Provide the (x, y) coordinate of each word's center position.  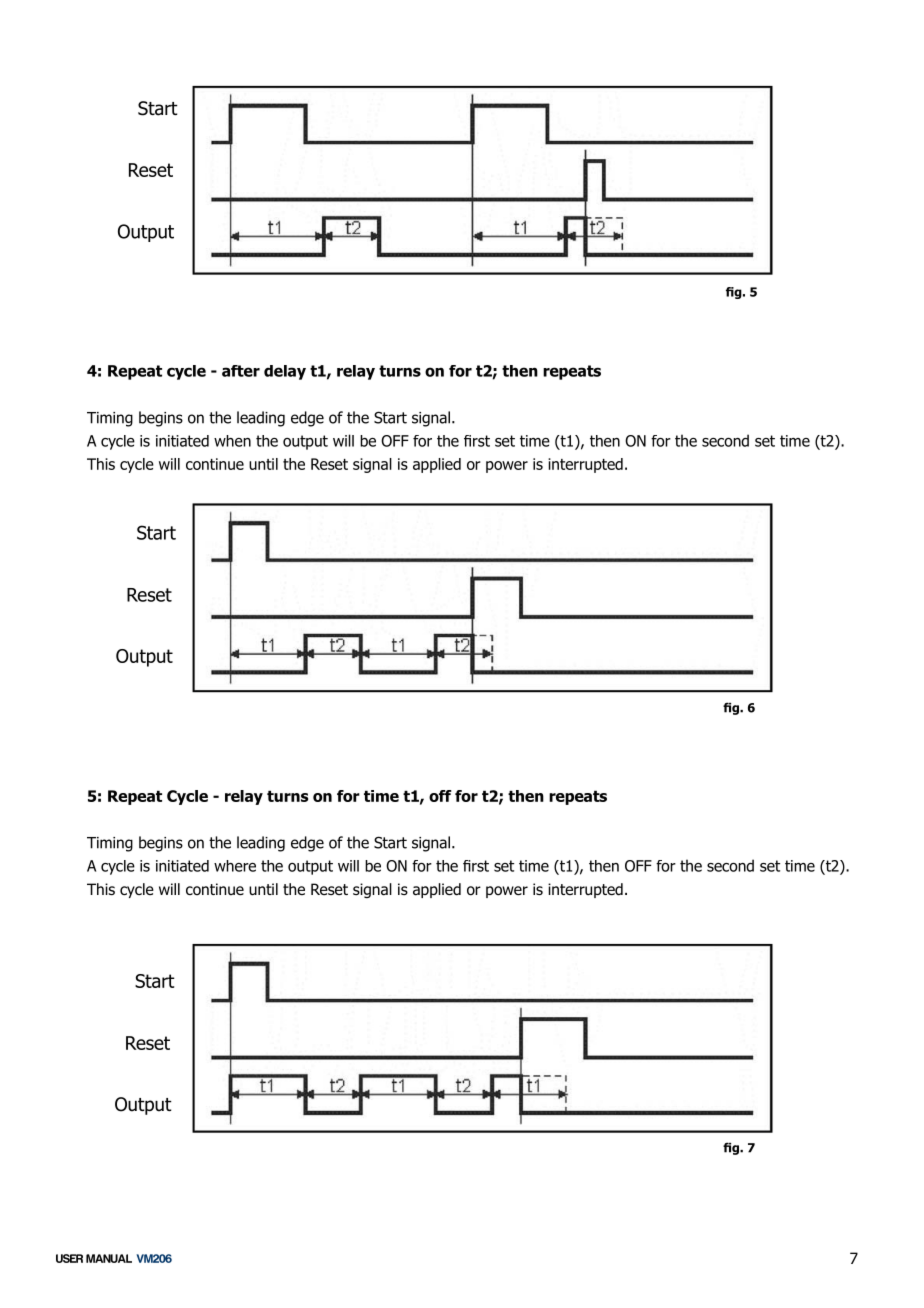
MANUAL (109, 1258)
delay (285, 372)
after (241, 371)
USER (69, 1258)
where (235, 866)
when (232, 441)
